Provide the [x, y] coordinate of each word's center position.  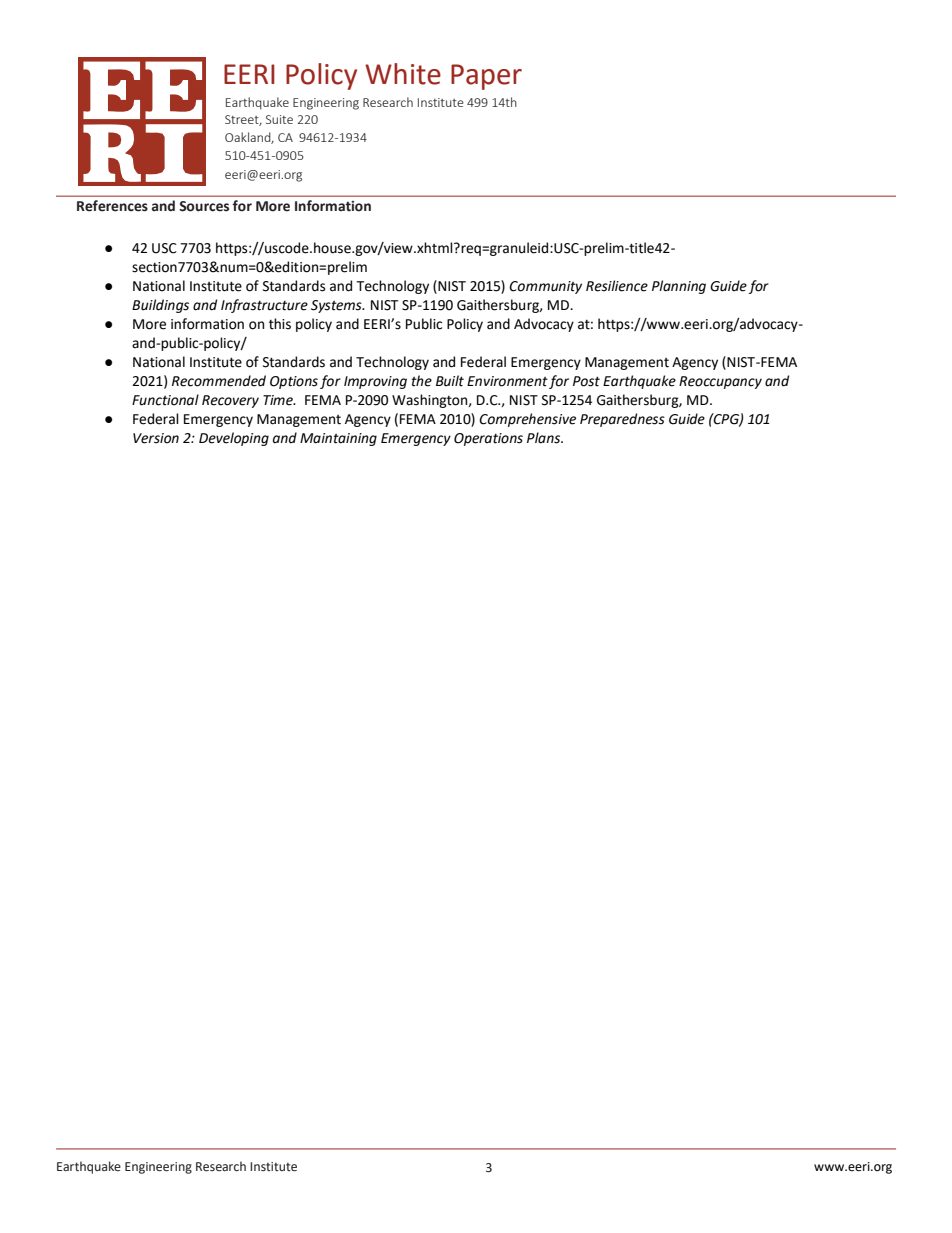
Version [156, 438]
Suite [279, 119]
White [403, 74]
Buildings [160, 306]
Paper [486, 77]
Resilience [617, 286]
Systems [337, 306]
